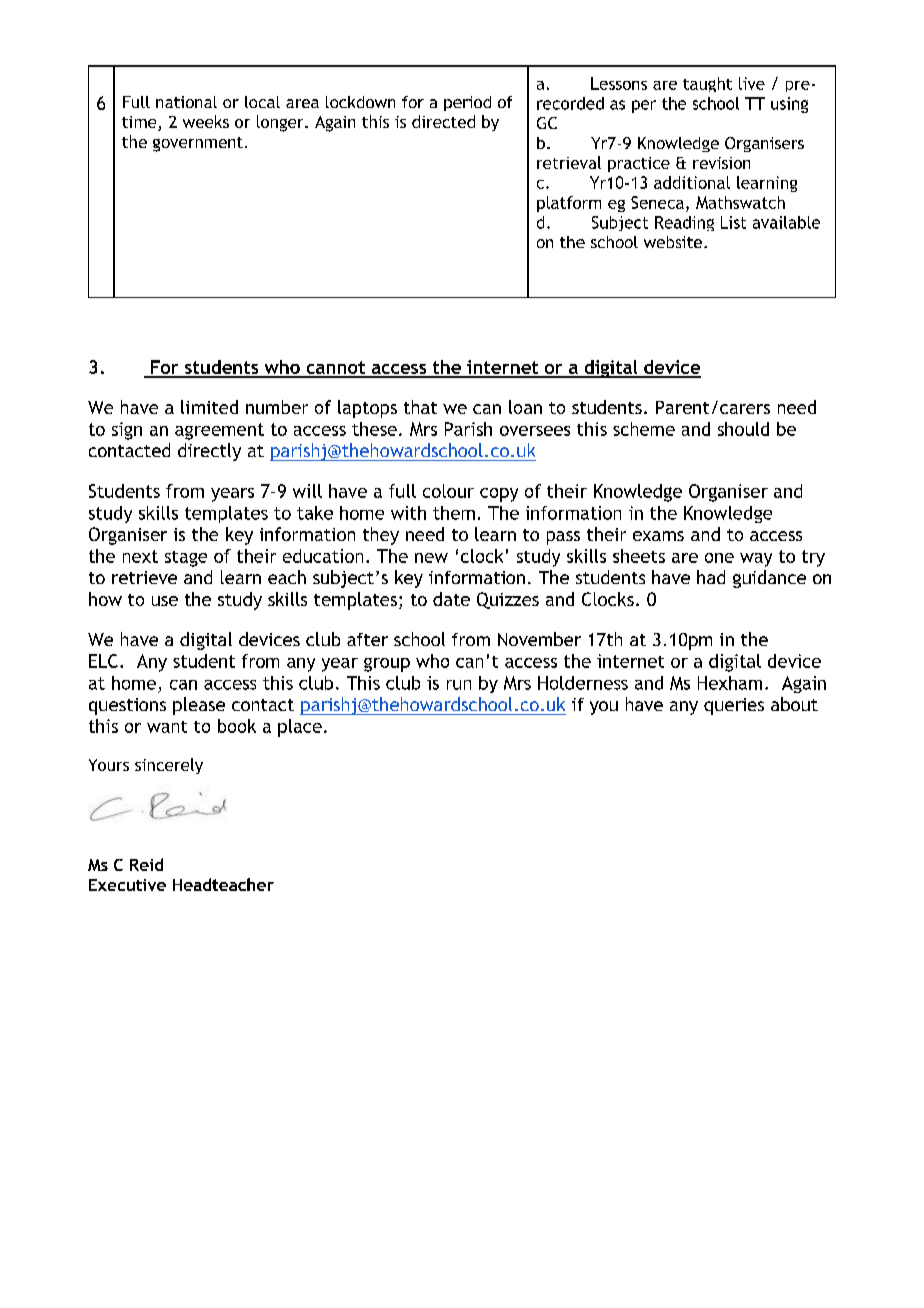  Describe the element at coordinates (467, 103) in the image. I see `period` at that location.
